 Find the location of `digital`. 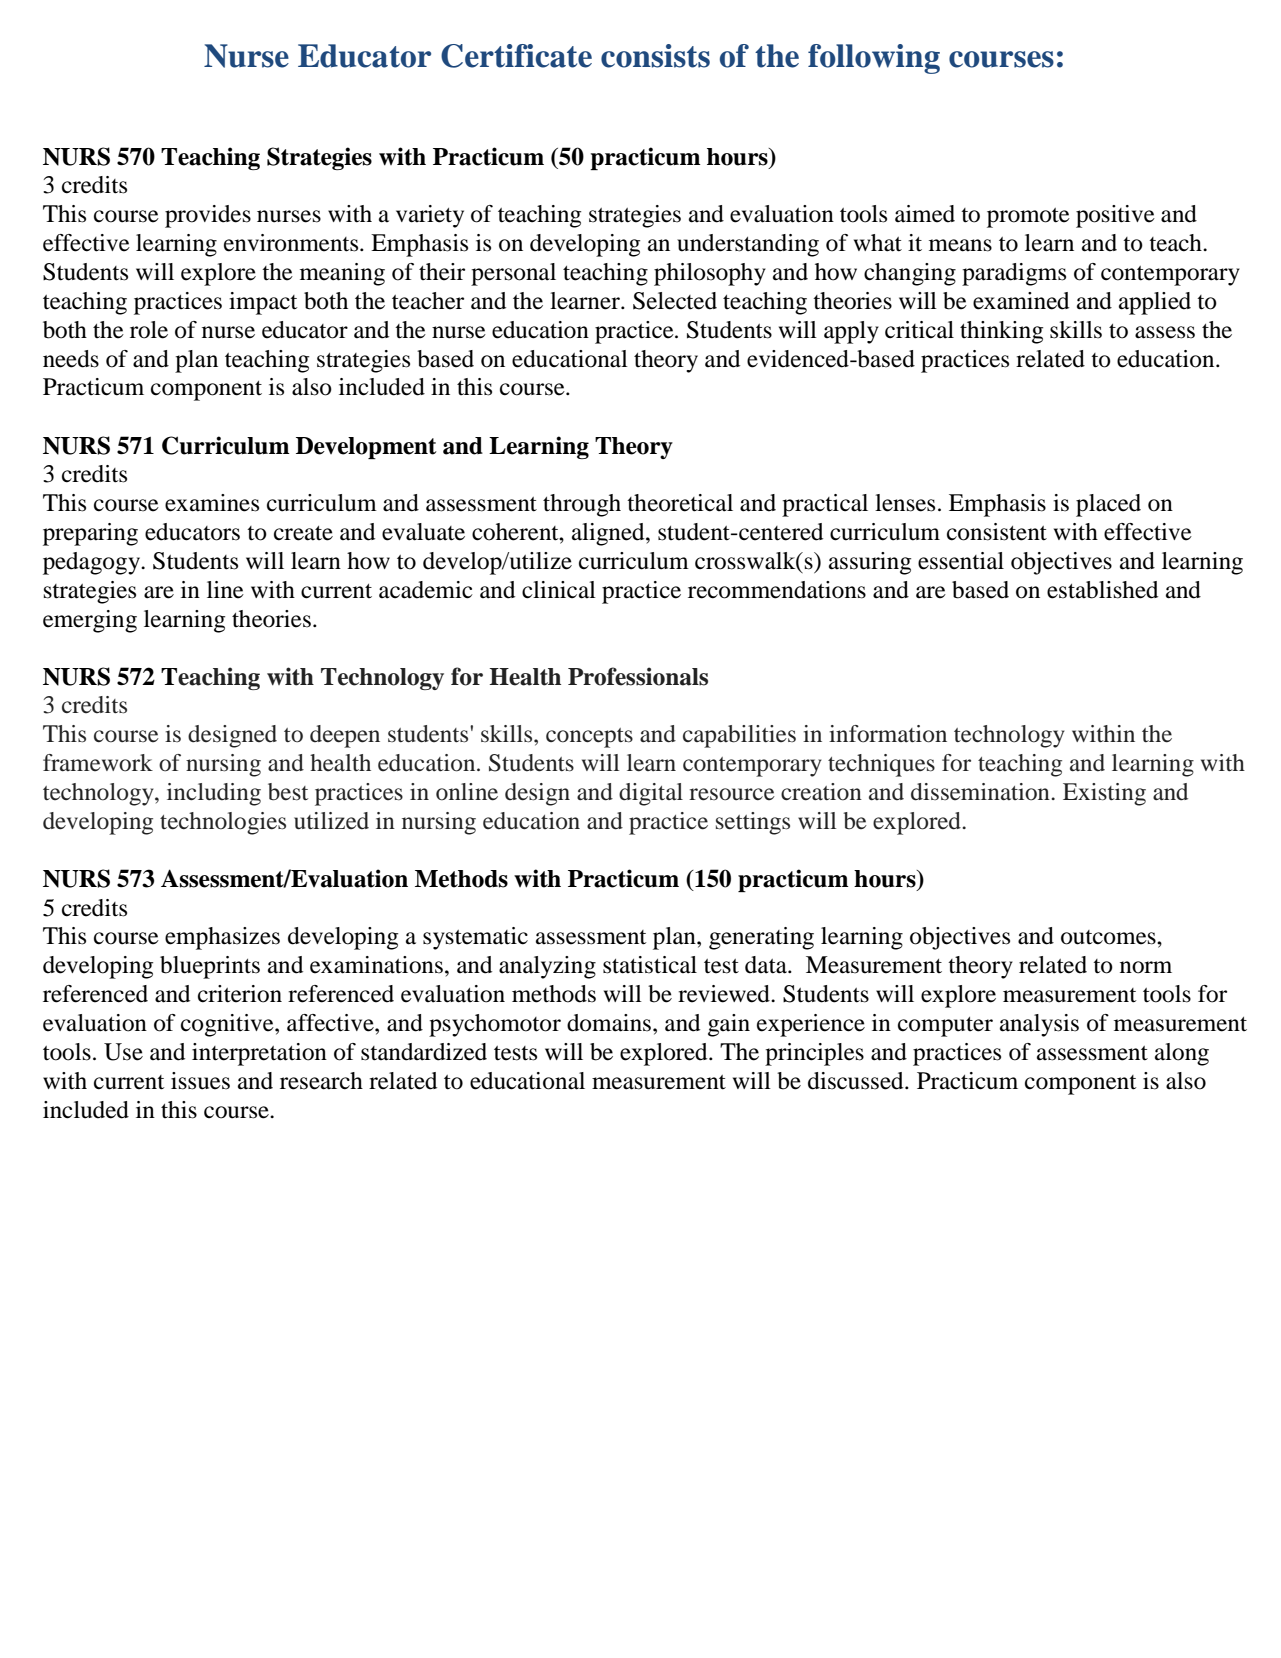

digital is located at coordinates (651, 794).
